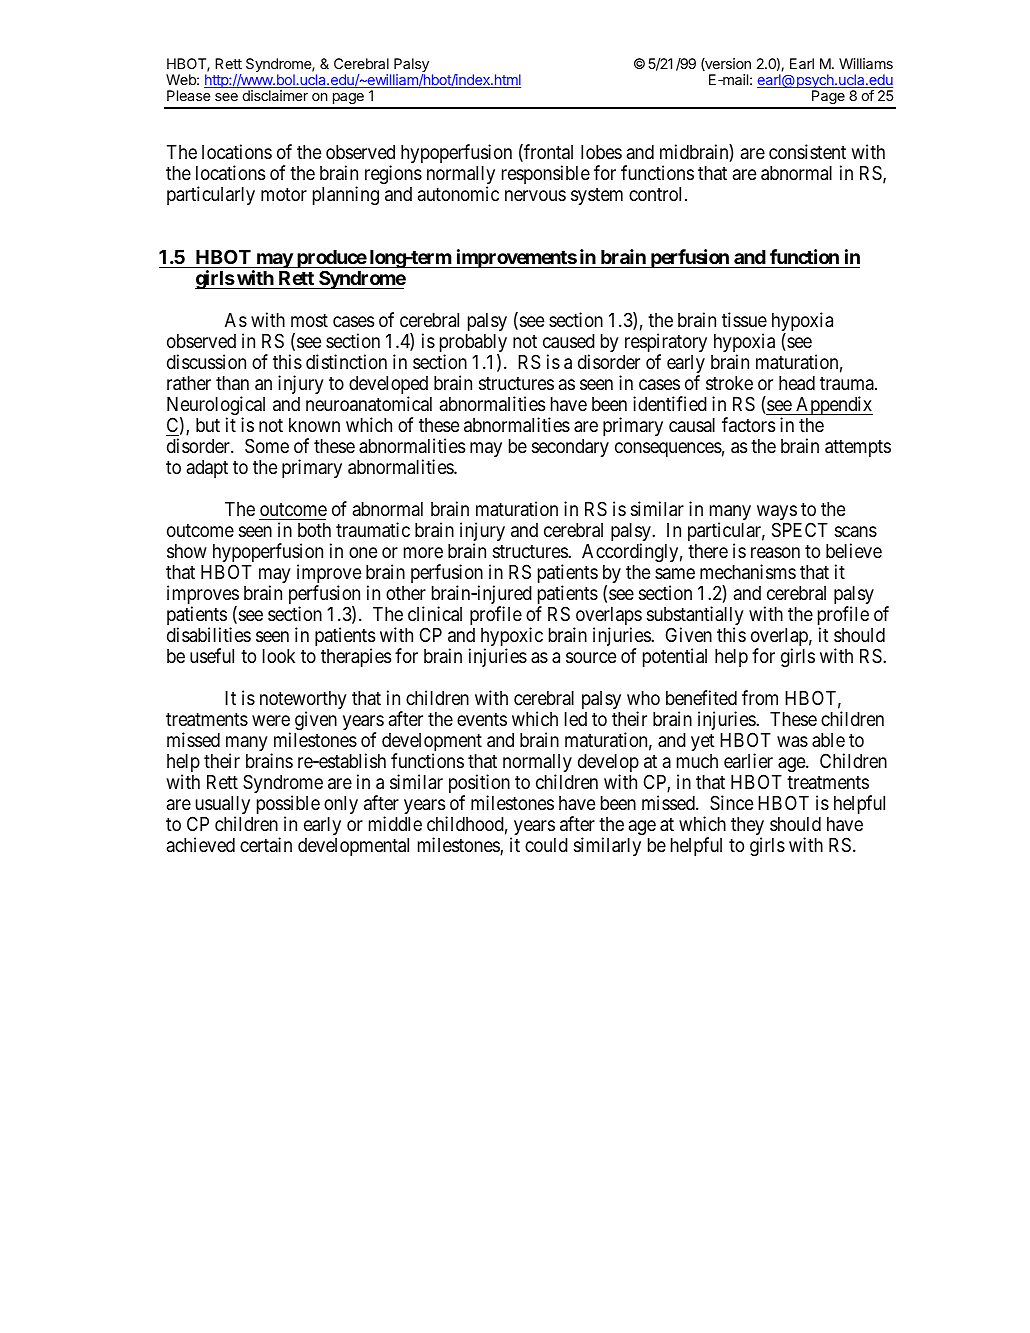 The image size is (1030, 1333). What do you see at coordinates (748, 424) in the page?
I see `factors` at bounding box center [748, 424].
